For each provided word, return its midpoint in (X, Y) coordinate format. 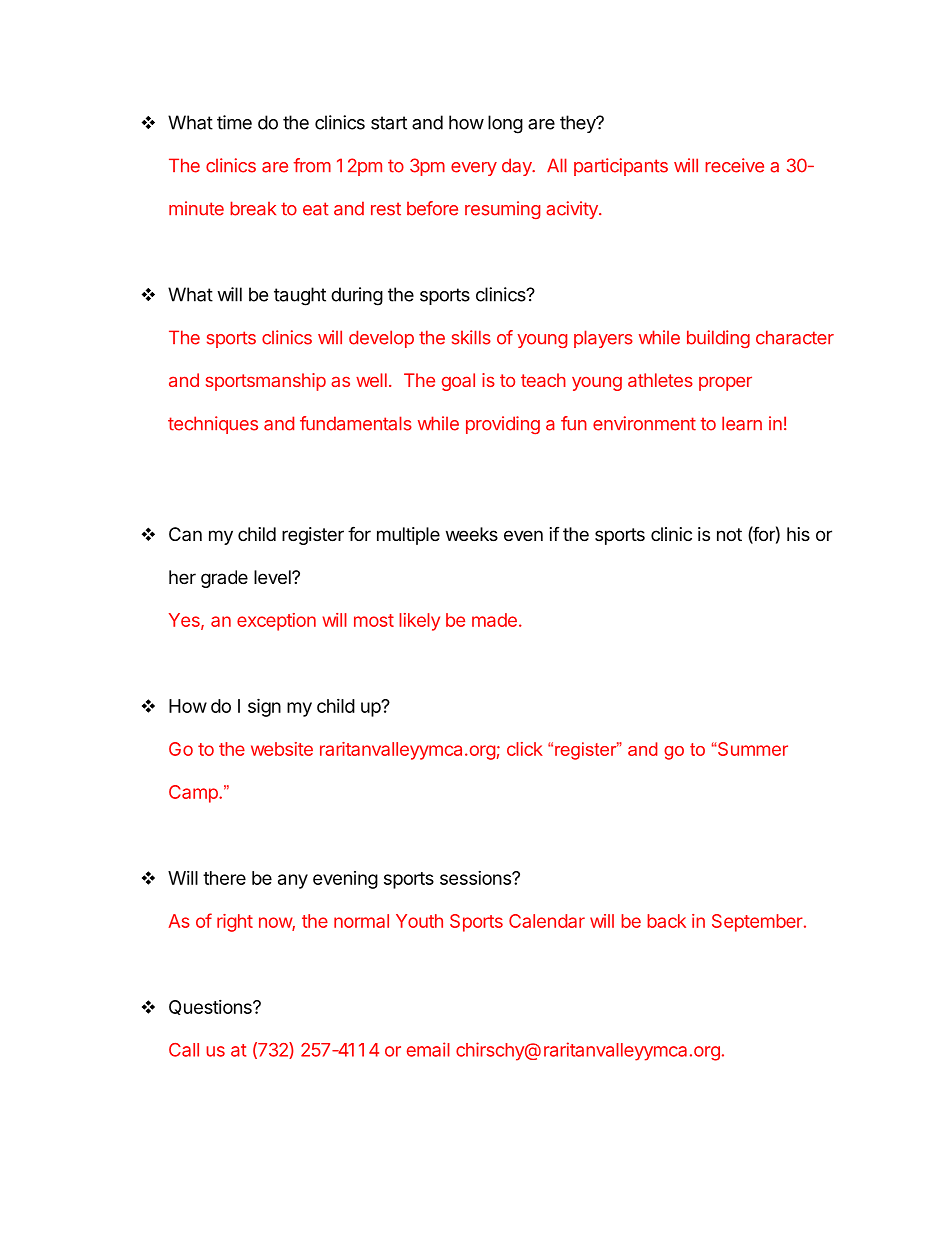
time (234, 122)
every (474, 169)
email (428, 1049)
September (758, 923)
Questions (211, 1007)
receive (734, 165)
